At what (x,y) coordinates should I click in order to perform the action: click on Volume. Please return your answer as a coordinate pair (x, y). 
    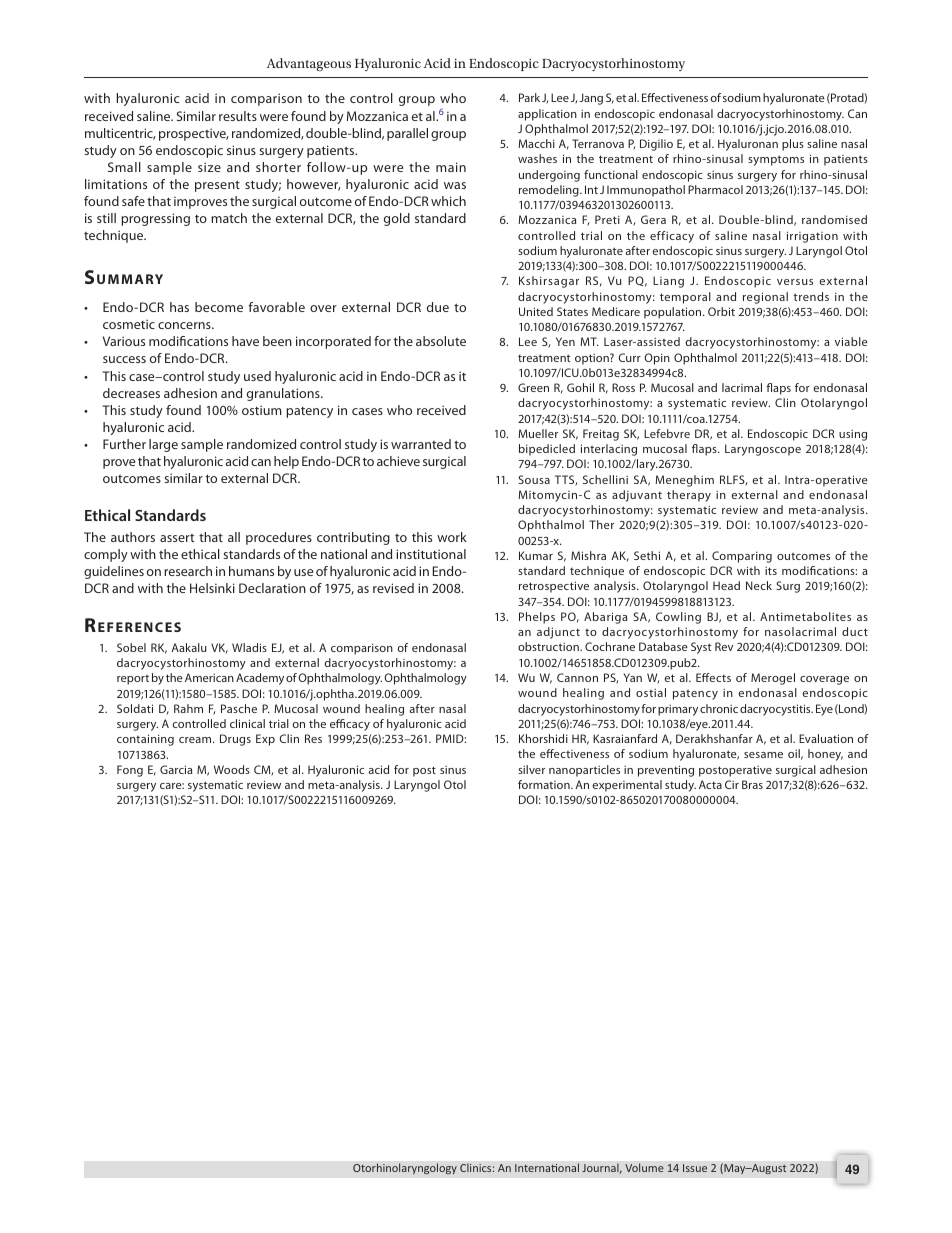
    Looking at the image, I should click on (644, 1167).
